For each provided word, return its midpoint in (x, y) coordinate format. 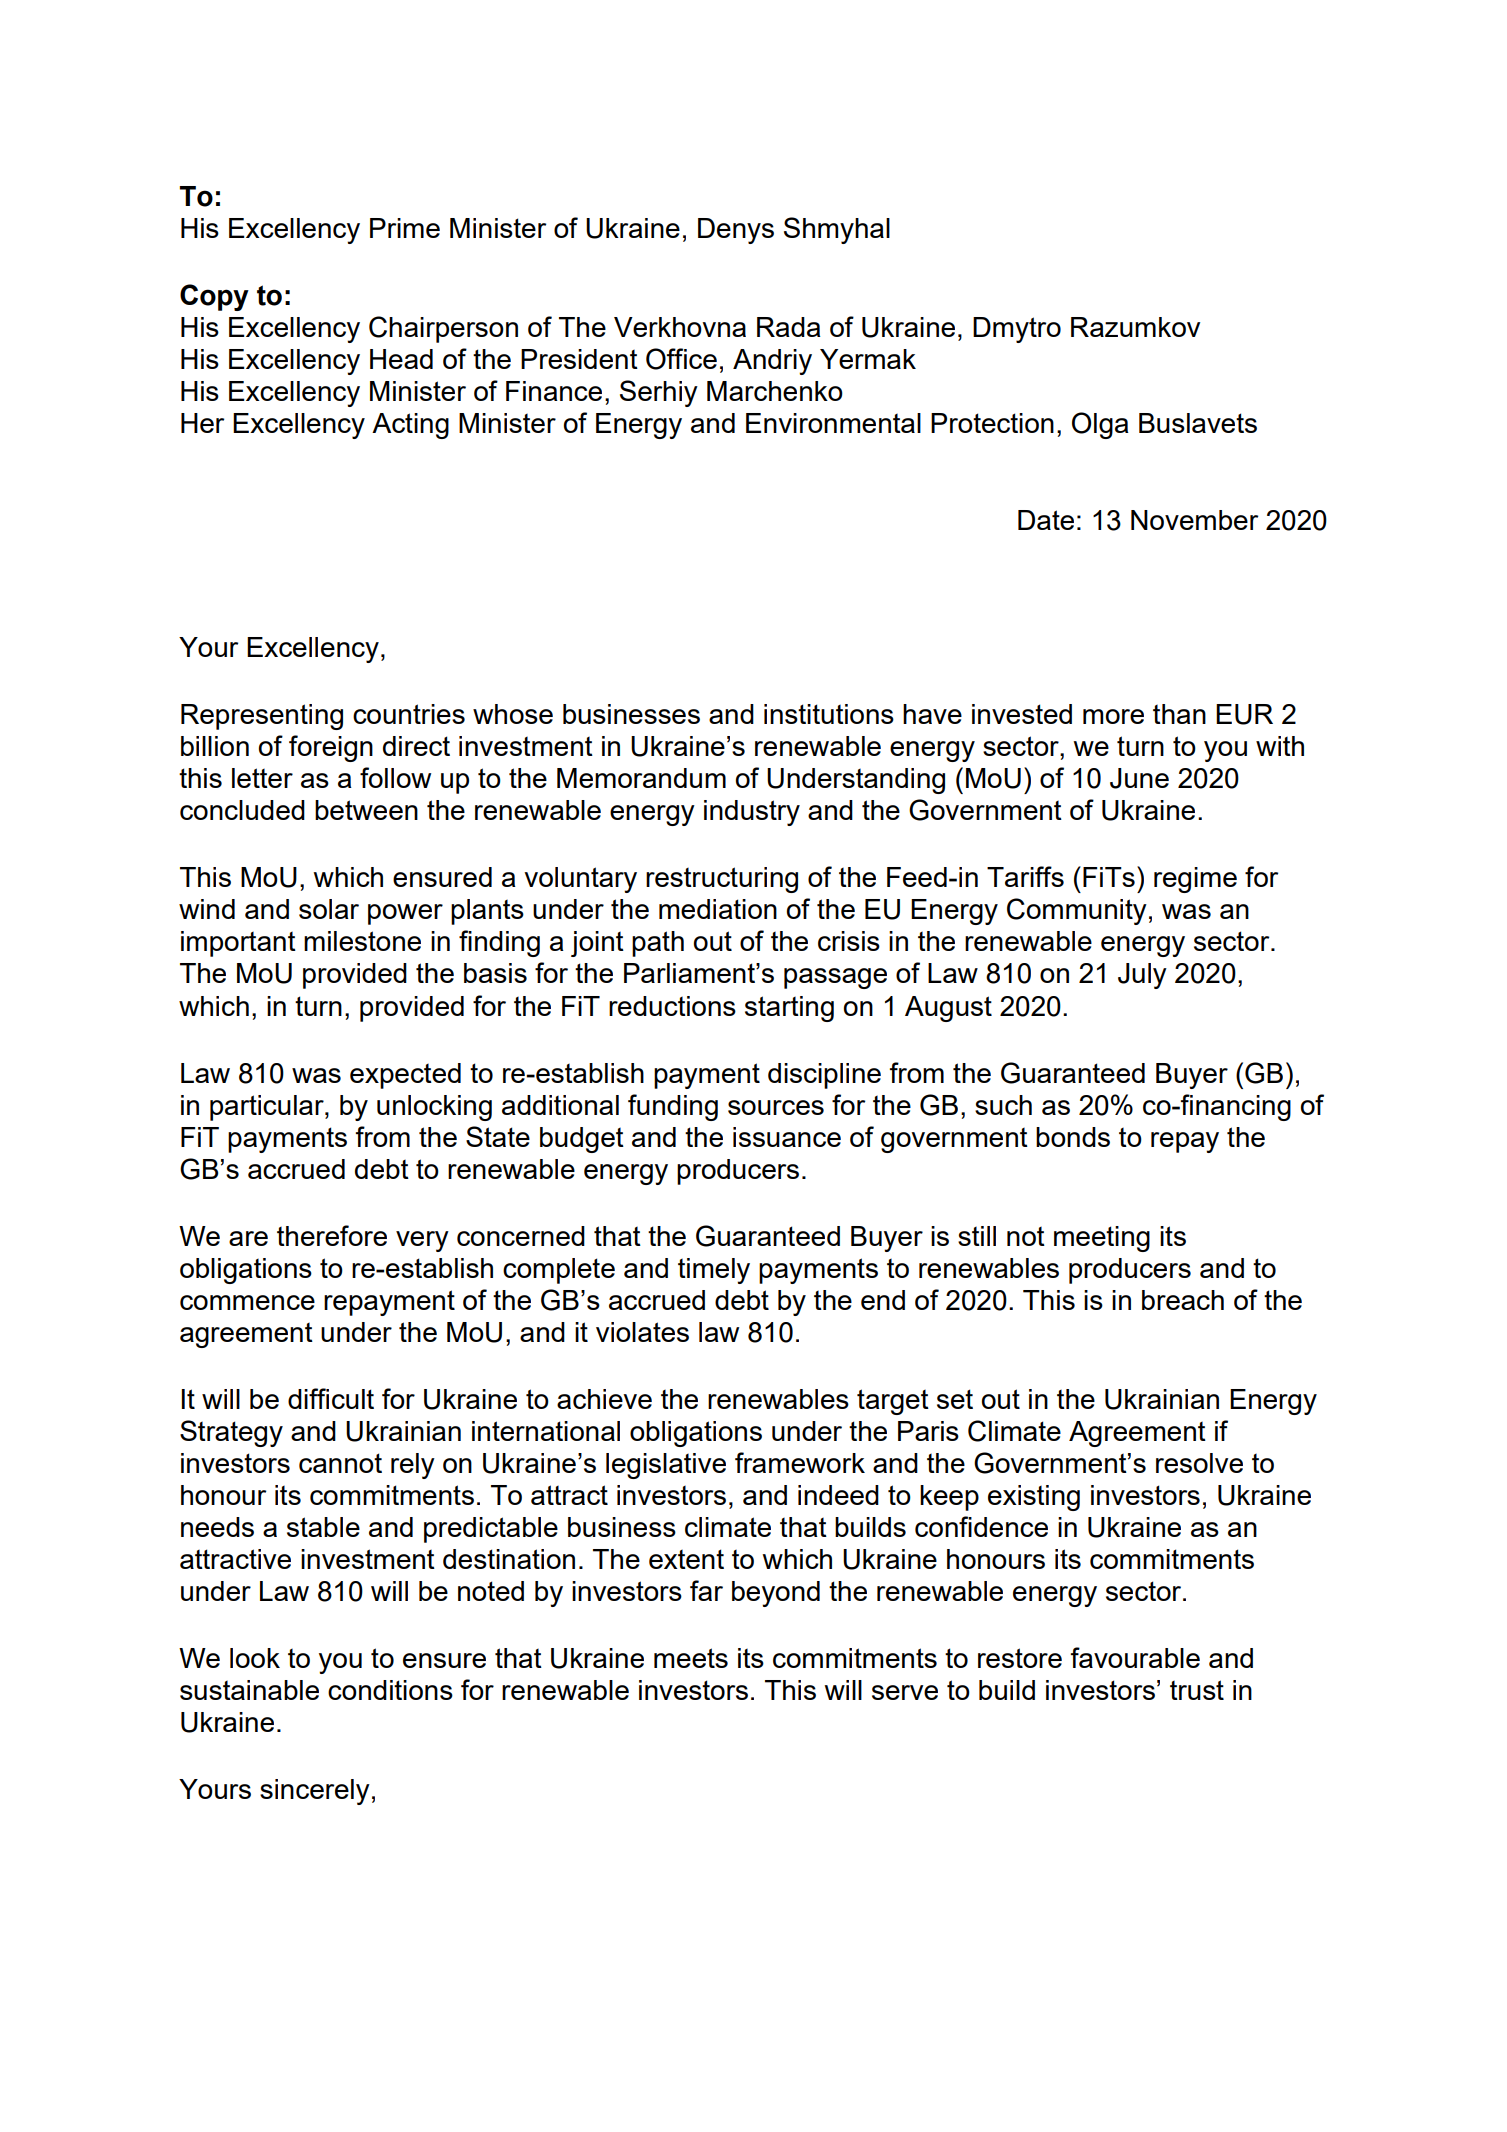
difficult (331, 1398)
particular (268, 1108)
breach (1183, 1300)
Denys (736, 231)
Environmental (833, 423)
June (1139, 778)
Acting (410, 426)
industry (752, 813)
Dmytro (1017, 330)
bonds (1073, 1137)
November (1194, 520)
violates (642, 1332)
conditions (390, 1690)
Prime (405, 228)
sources (776, 1107)
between (366, 810)
